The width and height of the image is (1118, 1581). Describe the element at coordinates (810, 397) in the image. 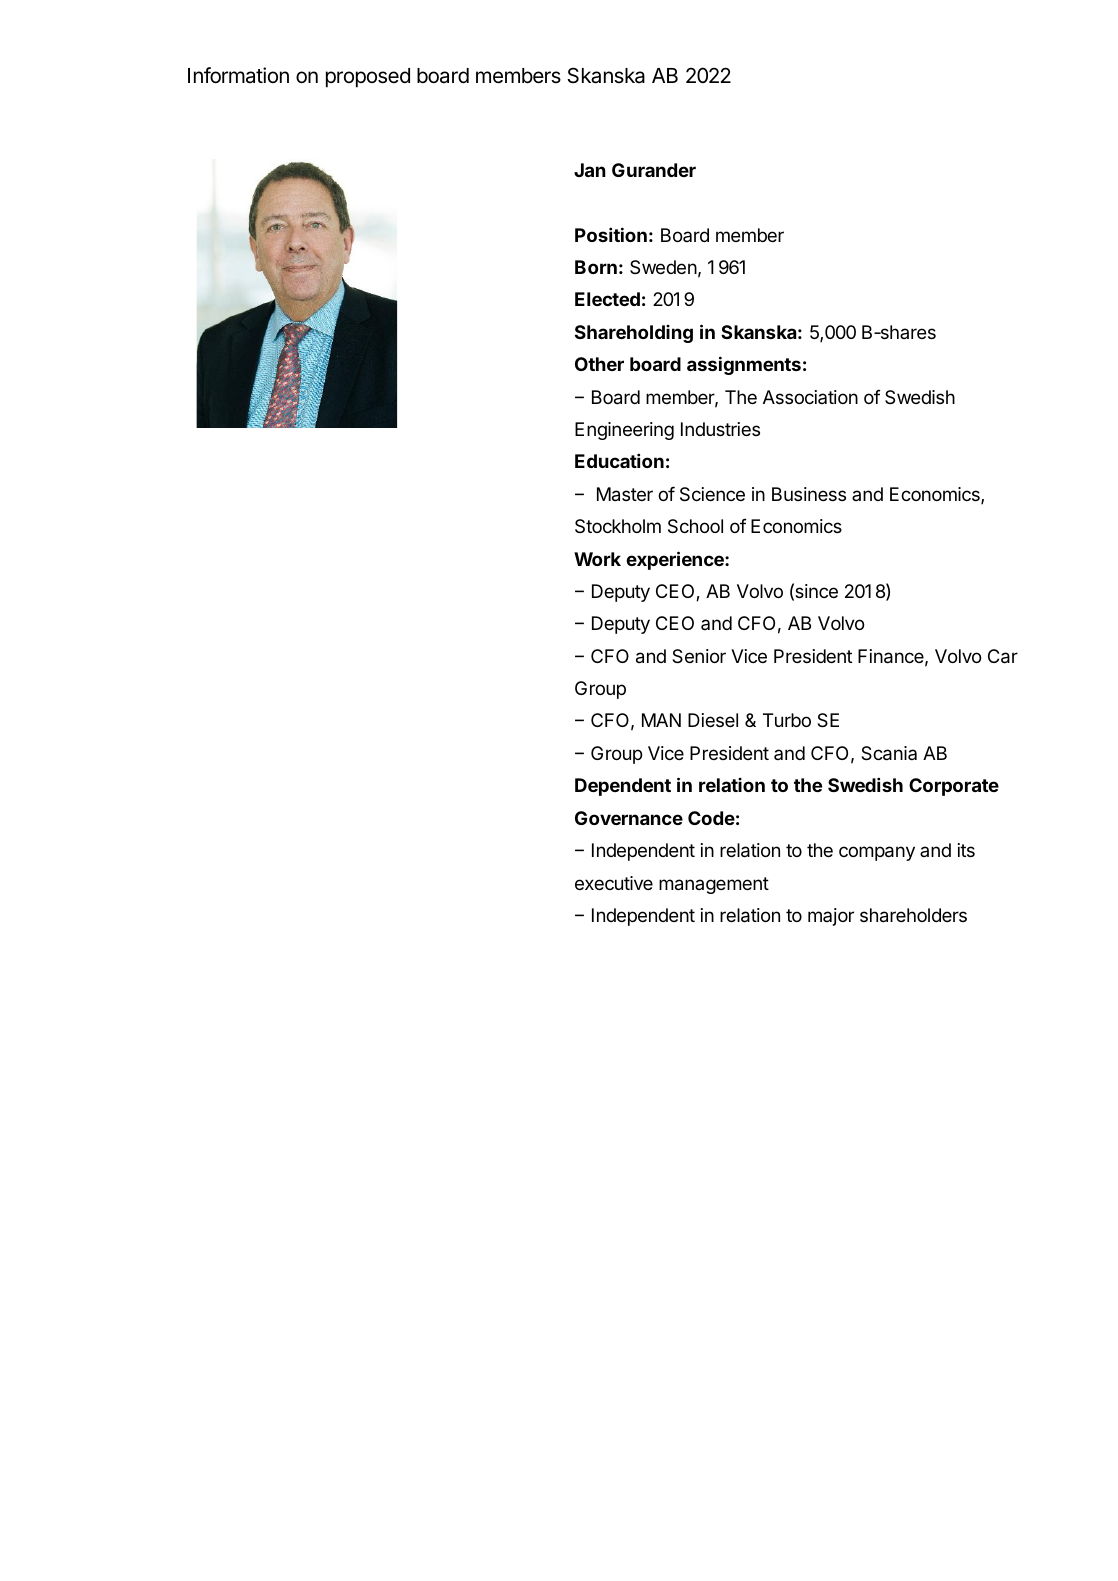

I see `Association` at that location.
